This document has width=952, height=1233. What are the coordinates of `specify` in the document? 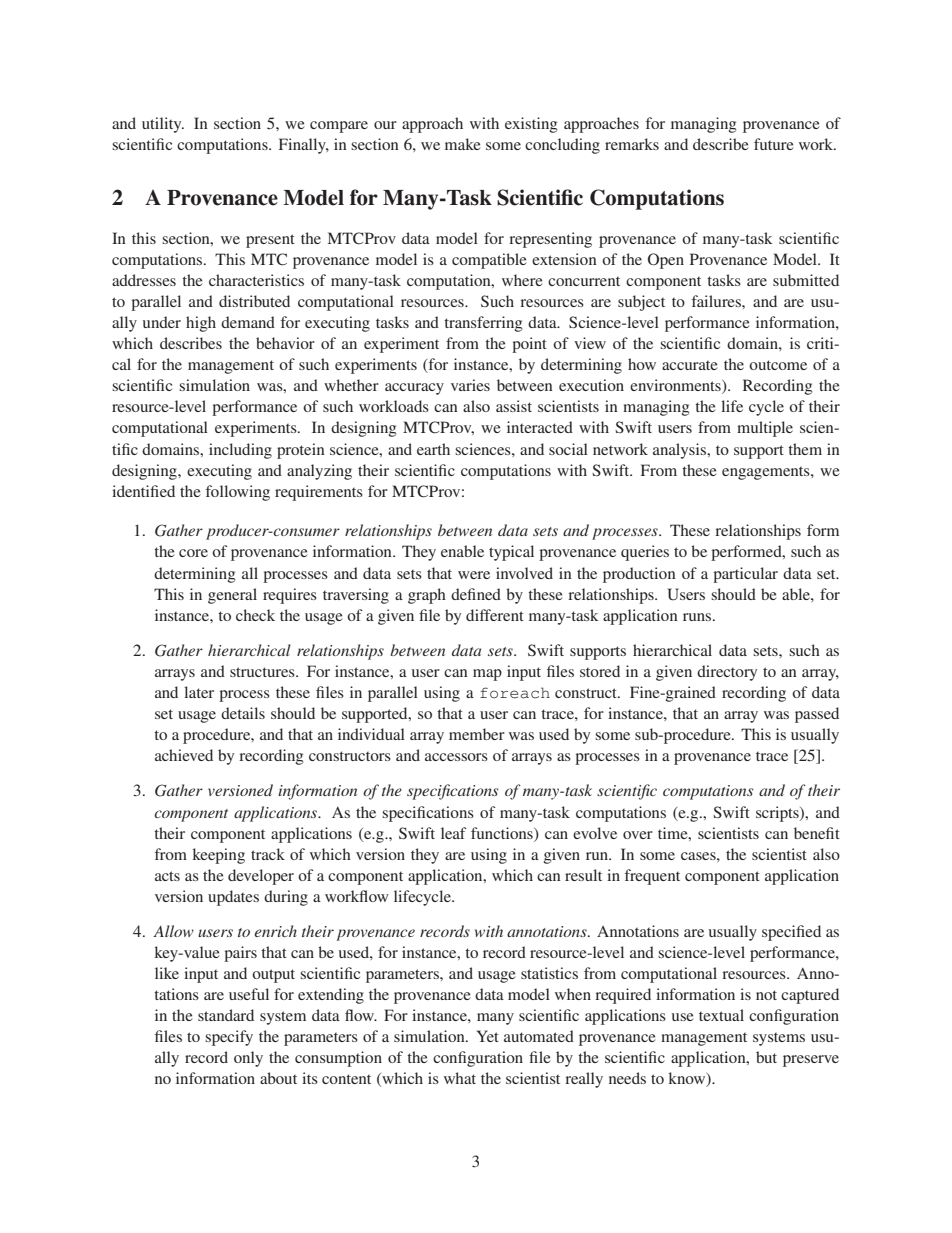 It's located at (229, 1038).
